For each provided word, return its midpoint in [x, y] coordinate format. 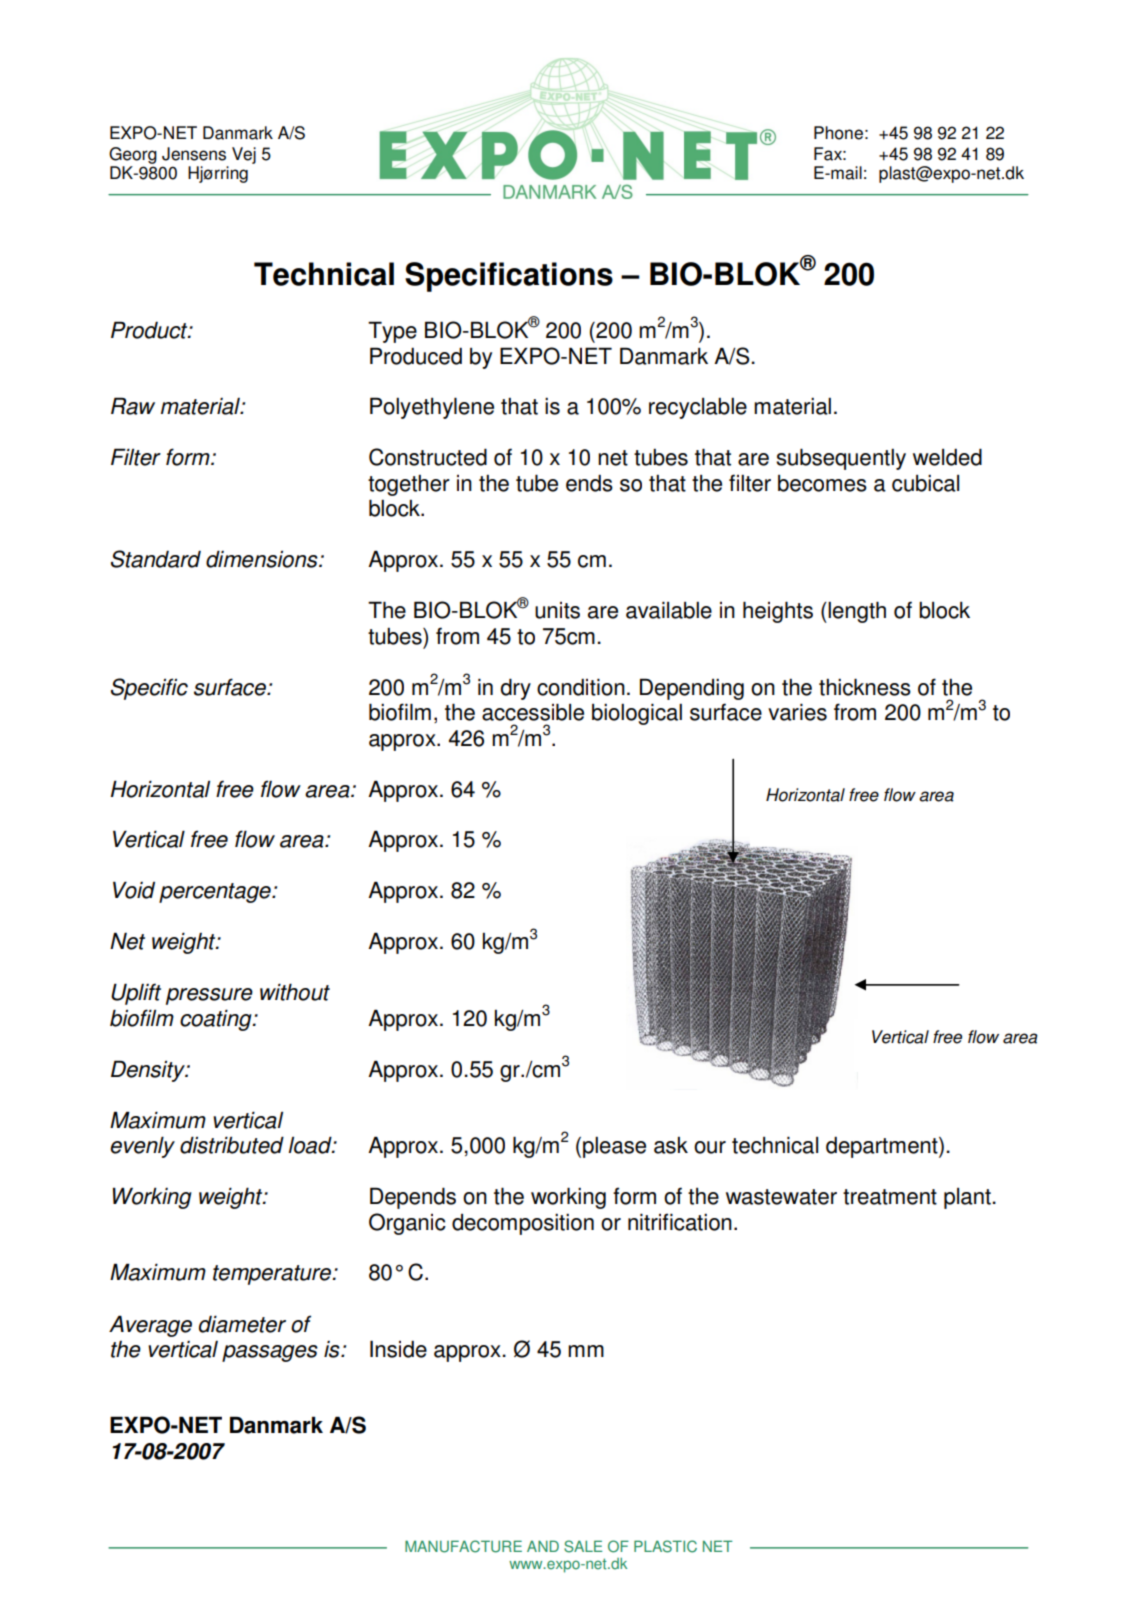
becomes [822, 483]
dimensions [263, 559]
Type [392, 332]
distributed [232, 1145]
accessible [533, 712]
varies [797, 712]
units [557, 610]
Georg [133, 155]
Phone [838, 133]
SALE [583, 1546]
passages [270, 1353]
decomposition [523, 1224]
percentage [216, 893]
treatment [890, 1197]
